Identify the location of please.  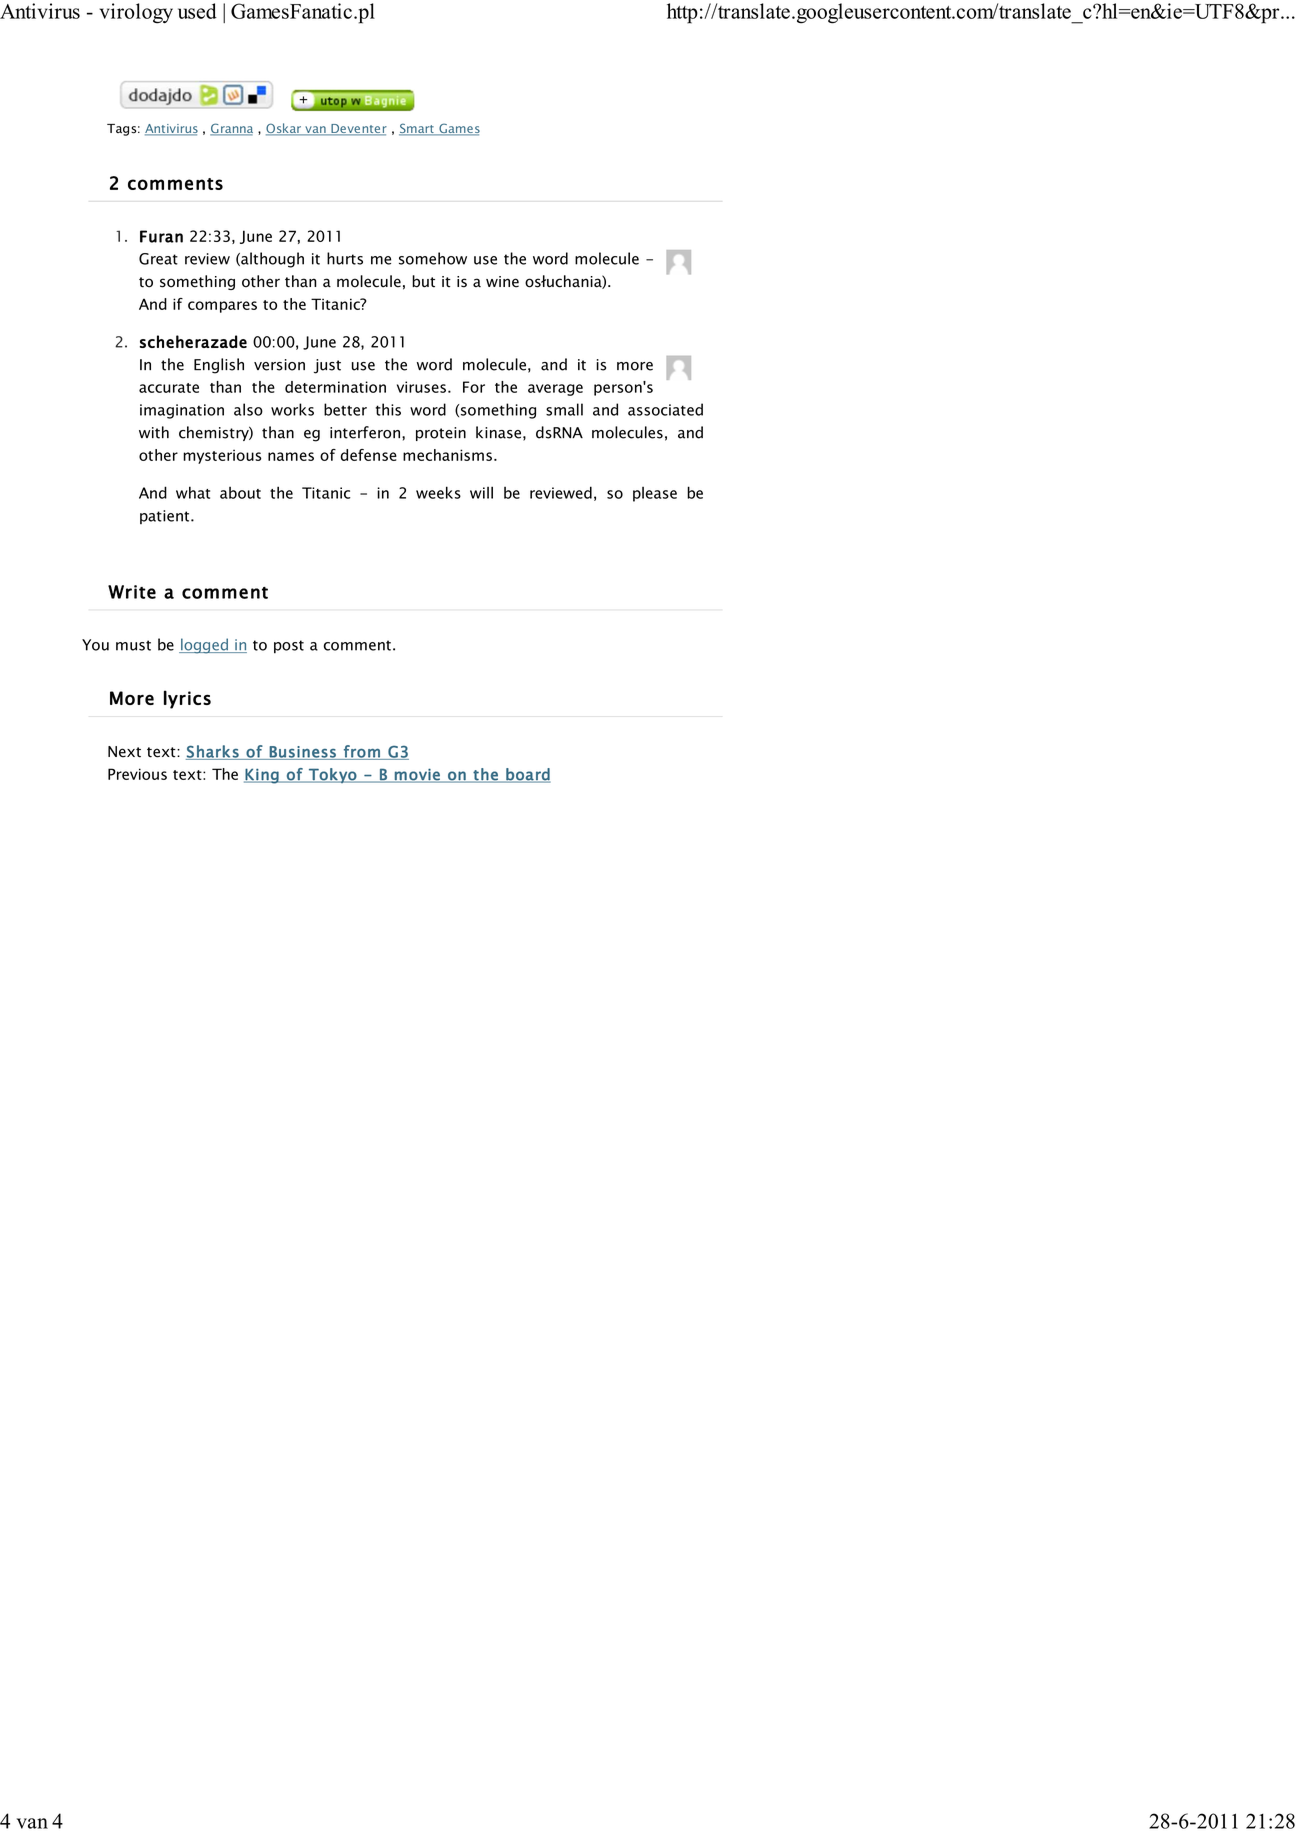
(655, 494).
